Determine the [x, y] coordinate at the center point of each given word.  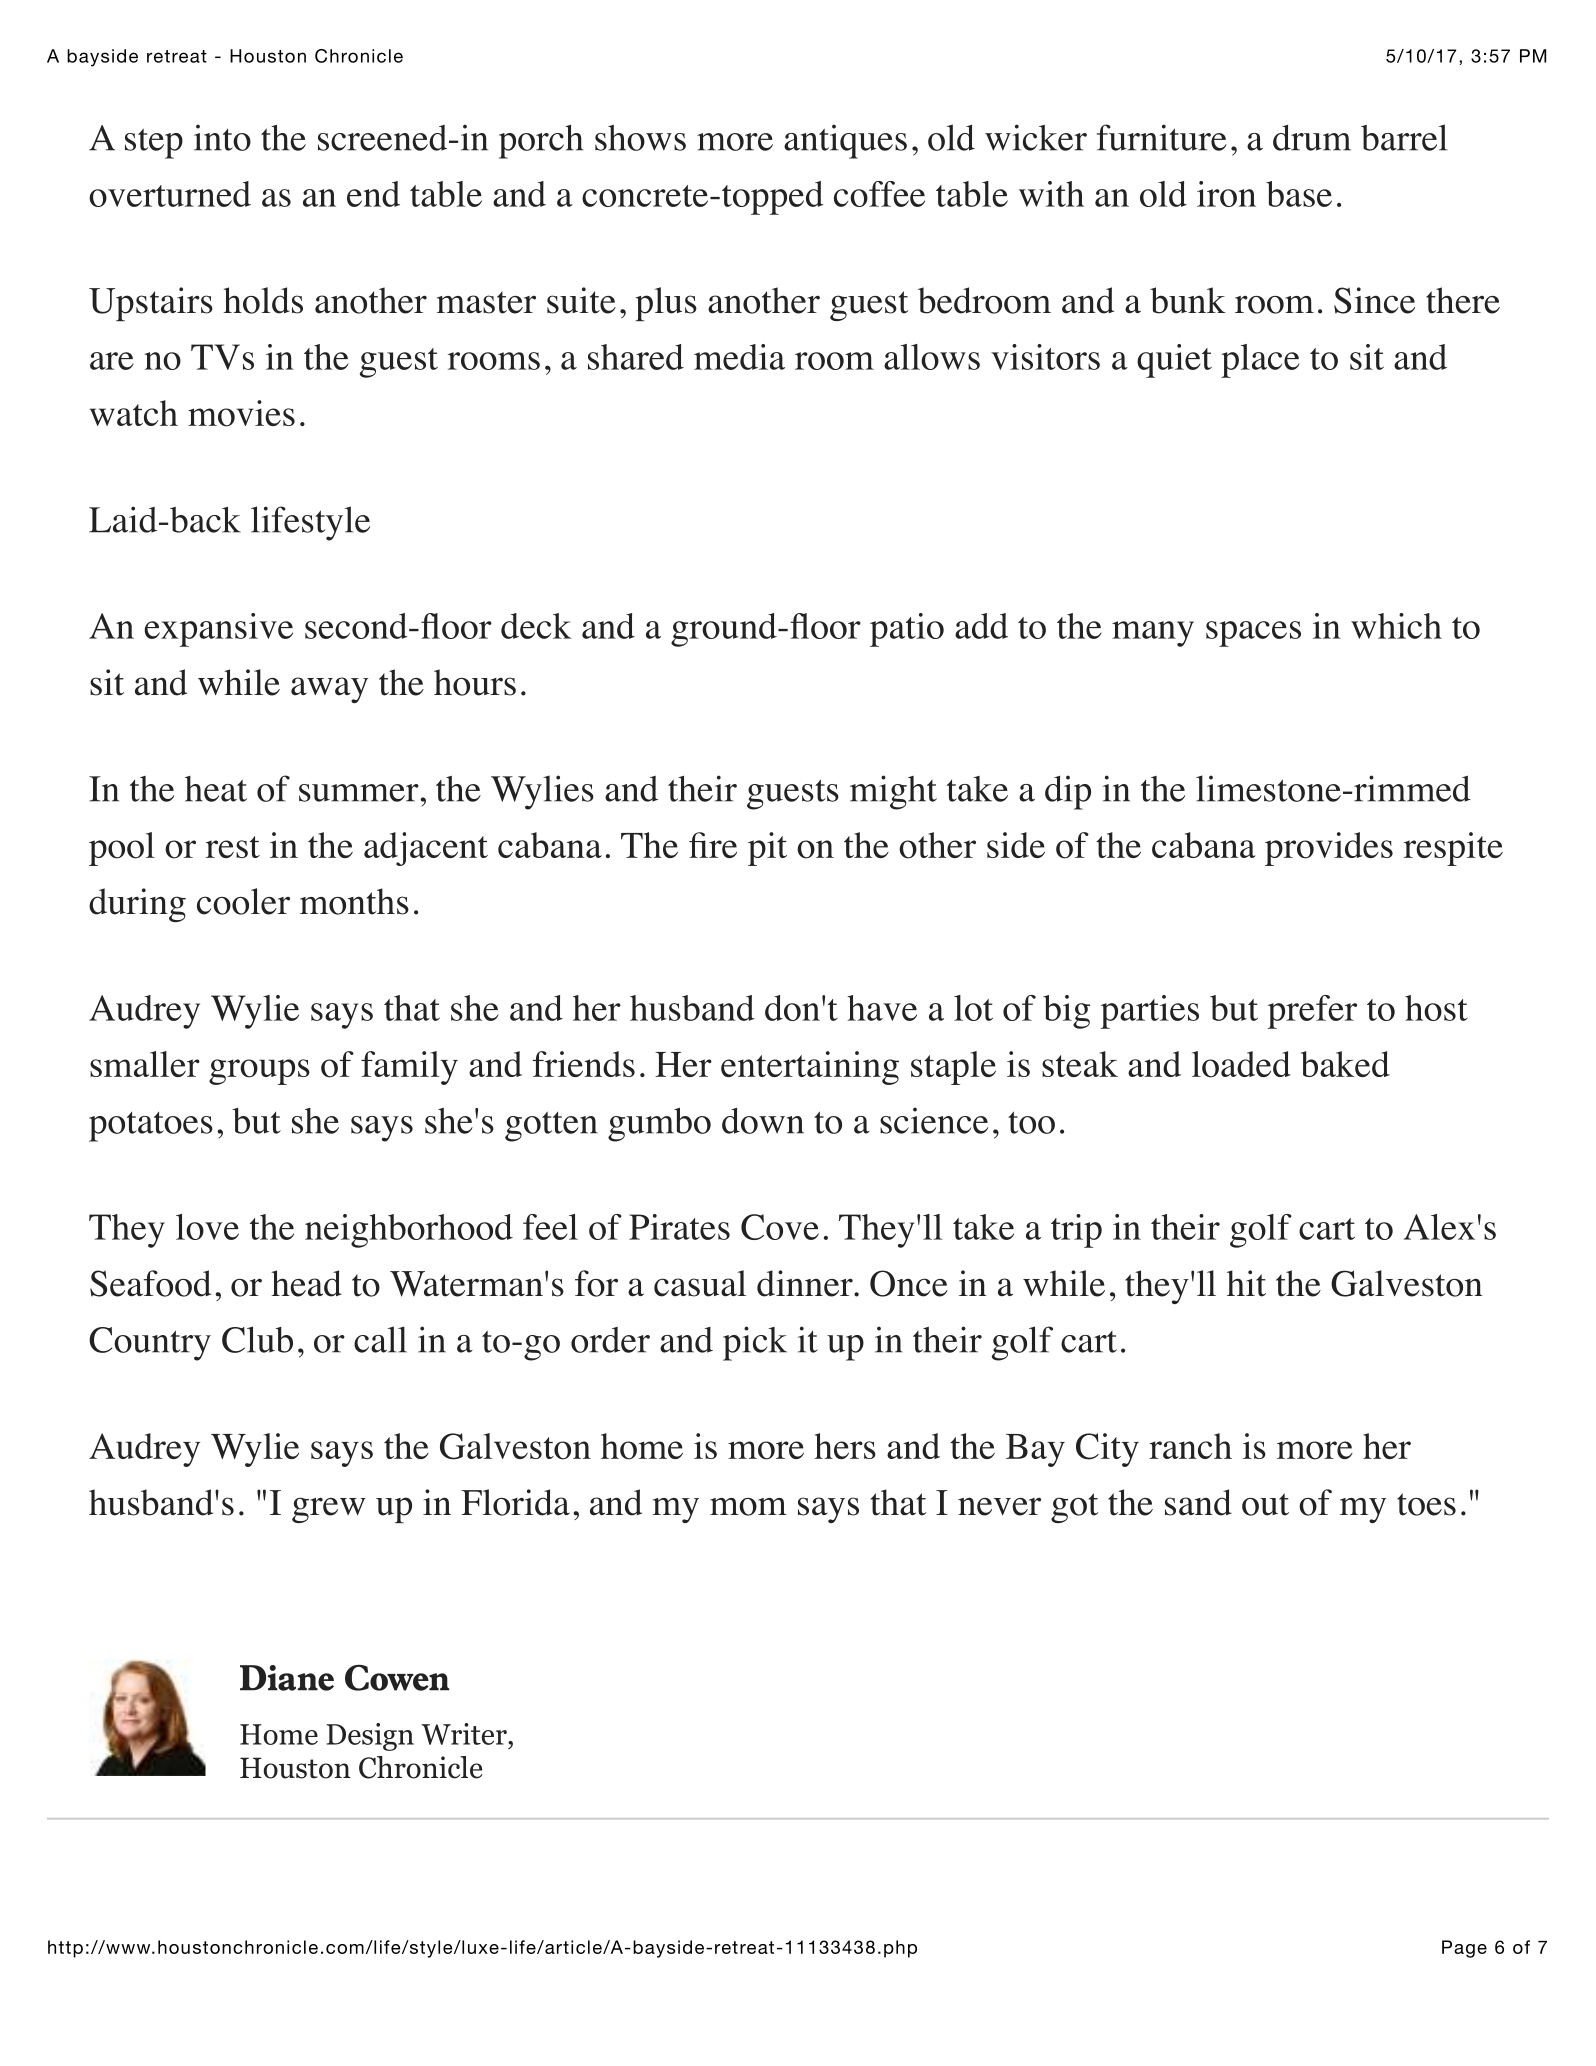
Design [370, 1737]
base [1299, 194]
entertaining [810, 1068]
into [222, 137]
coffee [879, 194]
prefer [1312, 1012]
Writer [465, 1734]
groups [259, 1072]
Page [1464, 1949]
